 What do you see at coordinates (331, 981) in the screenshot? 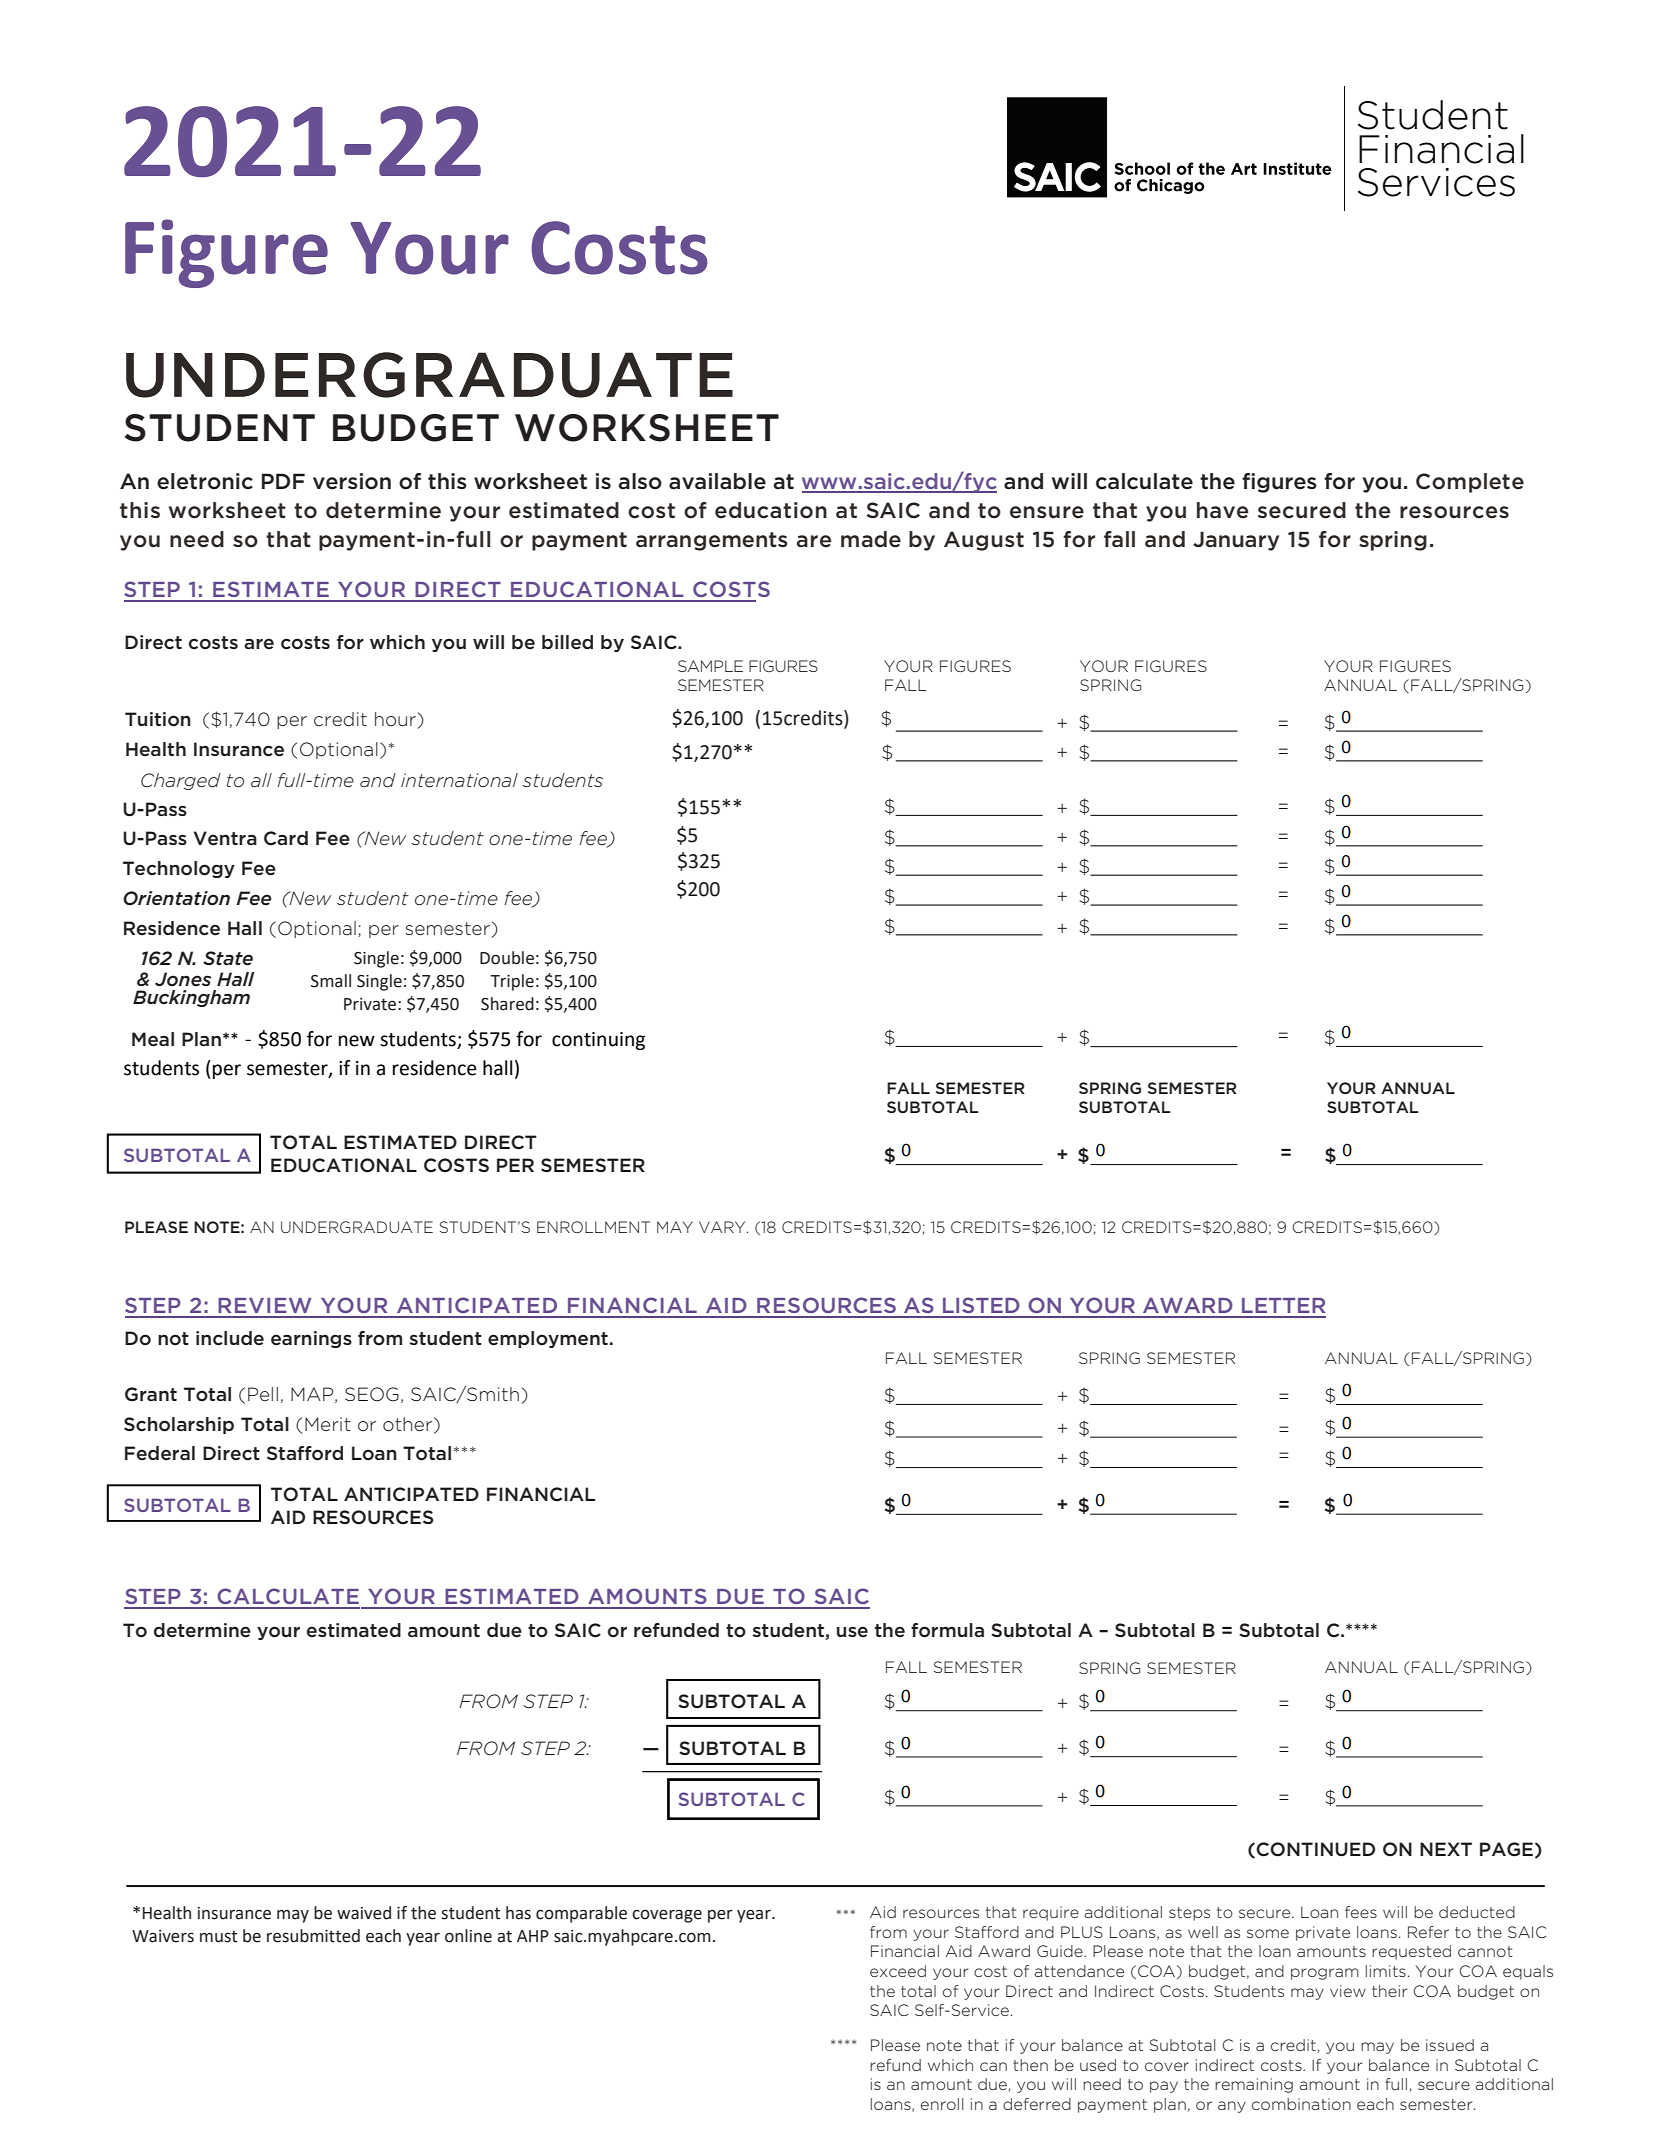
I see `Small` at bounding box center [331, 981].
